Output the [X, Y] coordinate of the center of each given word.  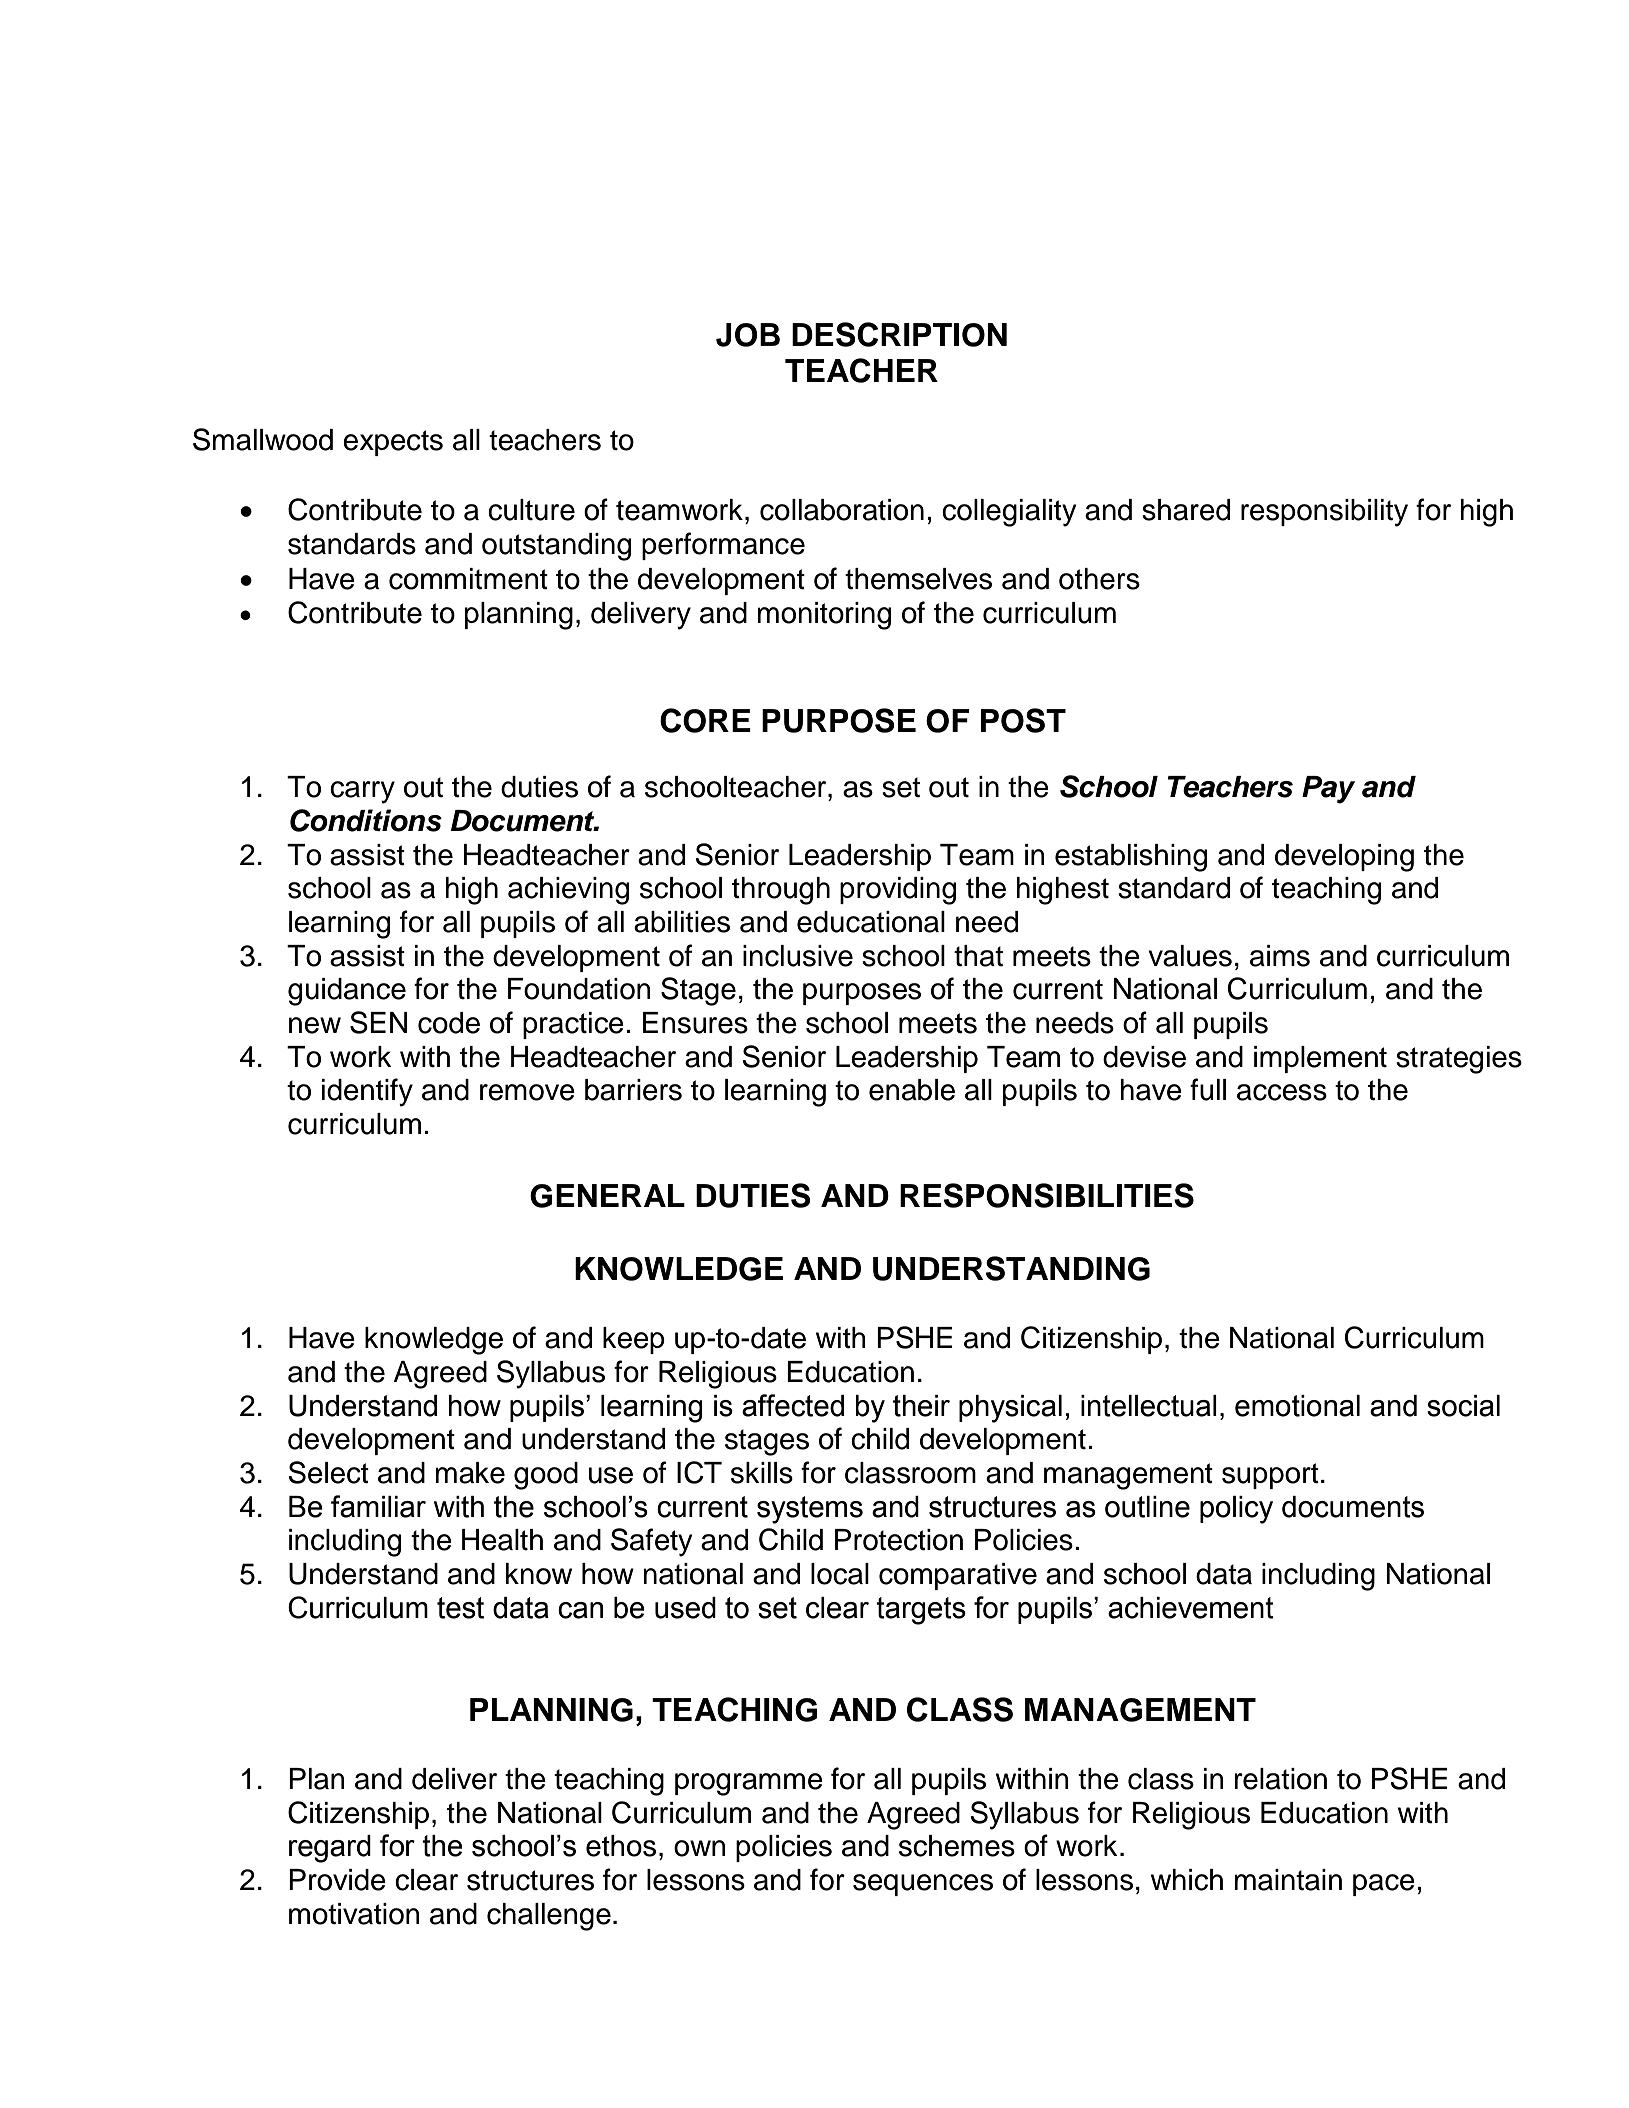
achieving [568, 891]
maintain [1288, 1880]
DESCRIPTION [899, 334]
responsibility [1324, 513]
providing [898, 891]
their [921, 1406]
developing [1344, 858]
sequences [923, 1885]
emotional [1297, 1406]
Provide [337, 1880]
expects [393, 443]
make [470, 1473]
